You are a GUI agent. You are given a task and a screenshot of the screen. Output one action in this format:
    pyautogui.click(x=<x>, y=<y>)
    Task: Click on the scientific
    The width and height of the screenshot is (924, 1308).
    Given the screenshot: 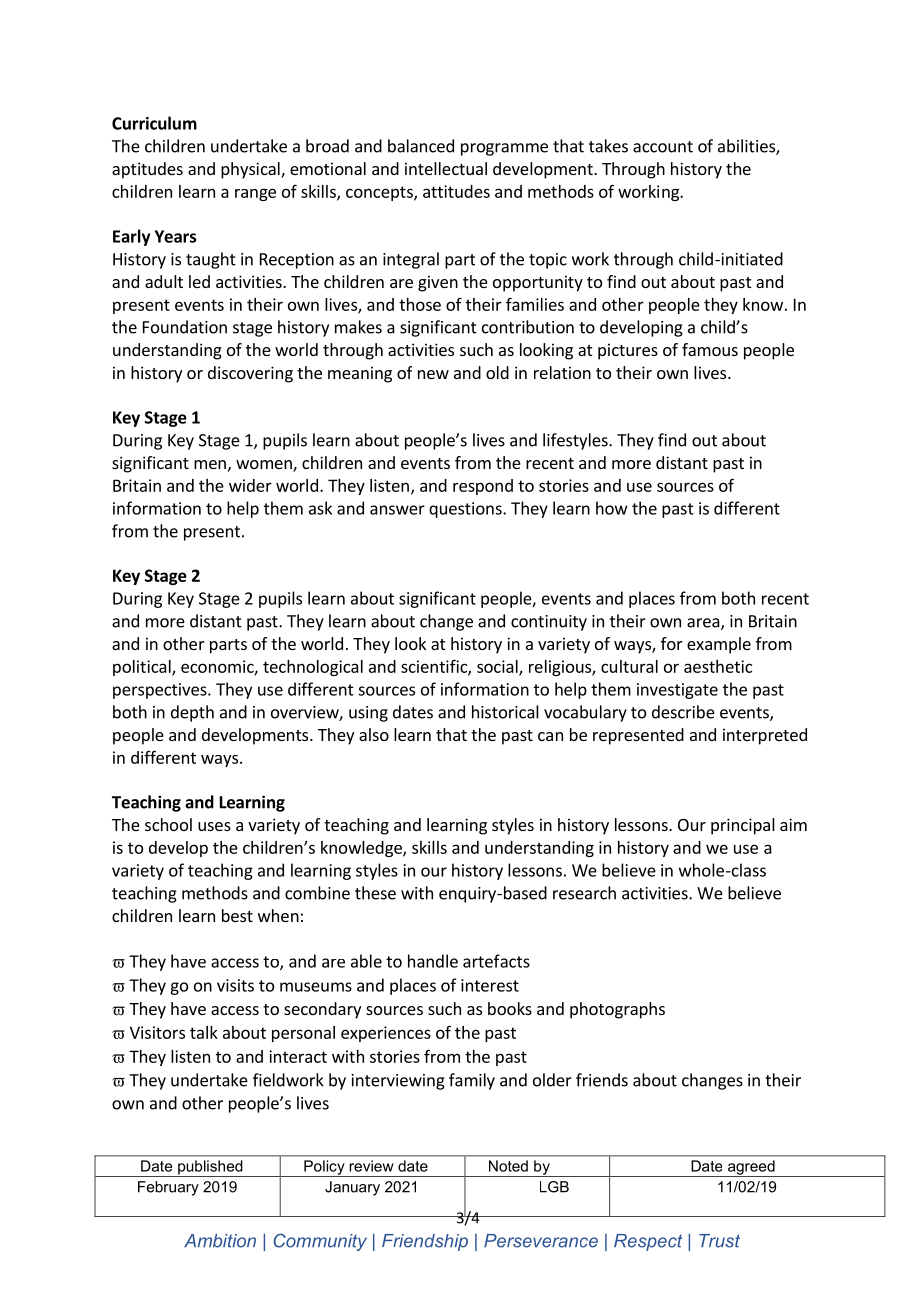 What is the action you would take?
    pyautogui.click(x=435, y=667)
